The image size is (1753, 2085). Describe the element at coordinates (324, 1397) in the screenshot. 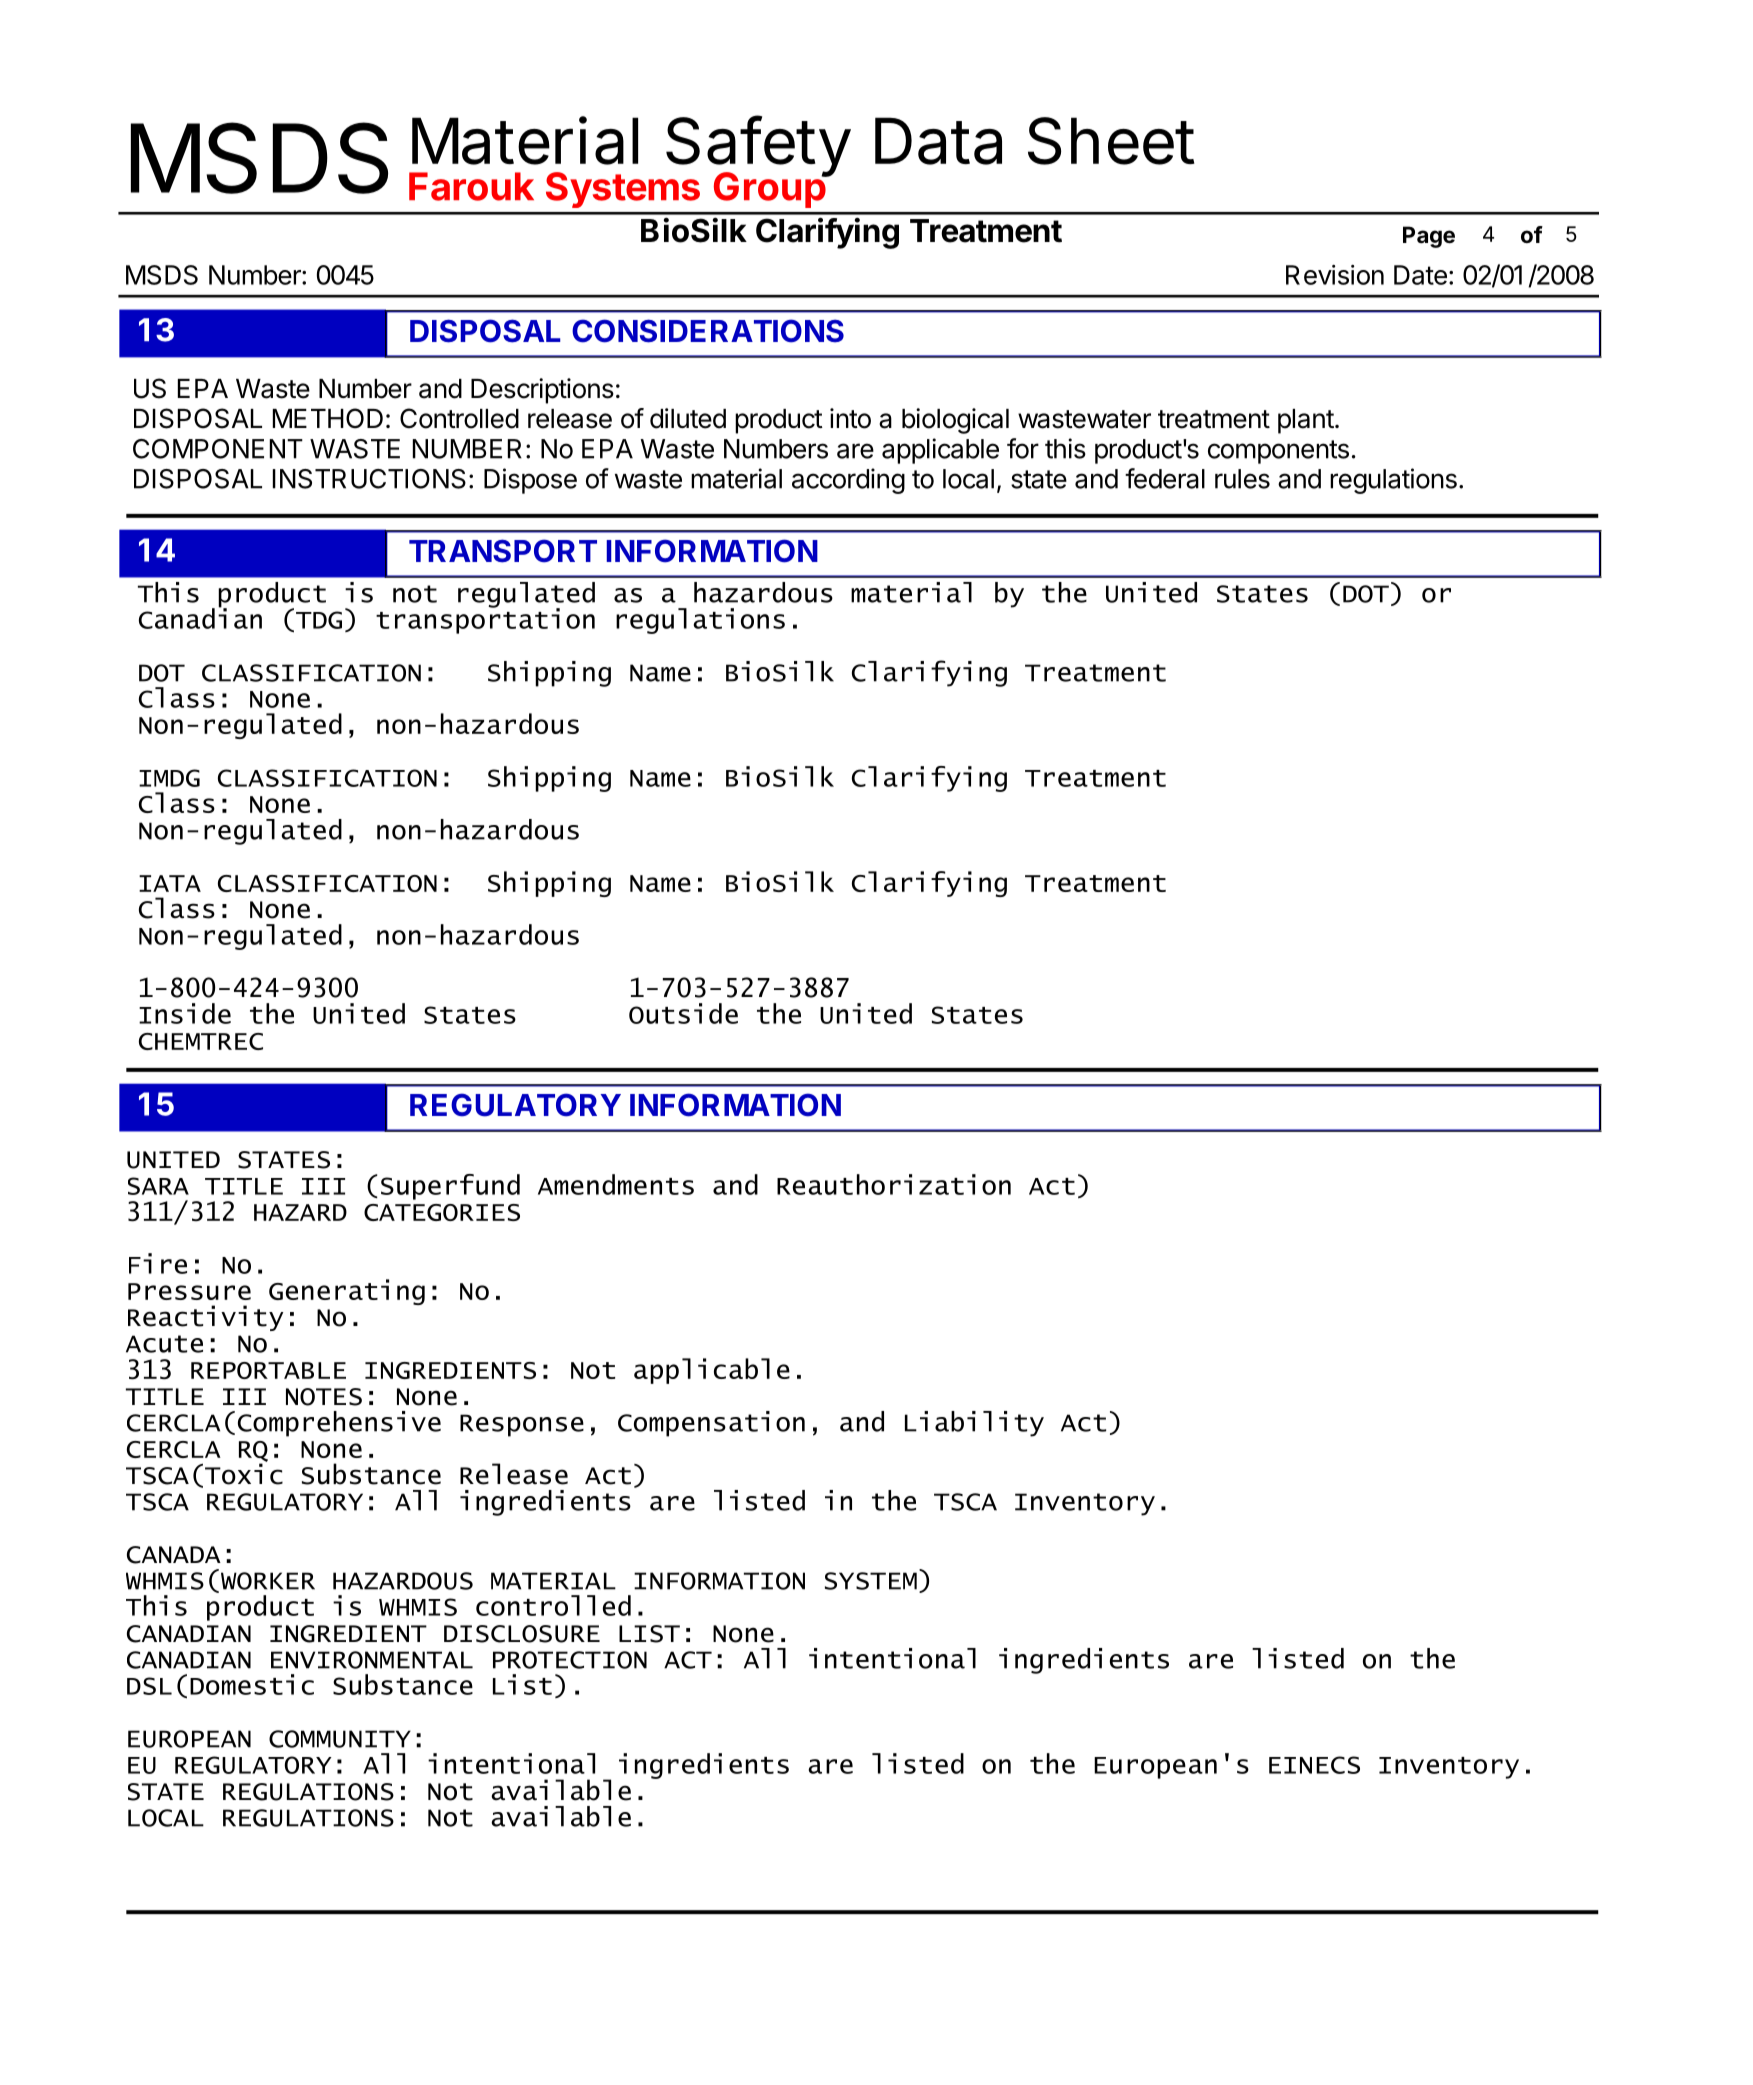

I see `NOTES` at that location.
